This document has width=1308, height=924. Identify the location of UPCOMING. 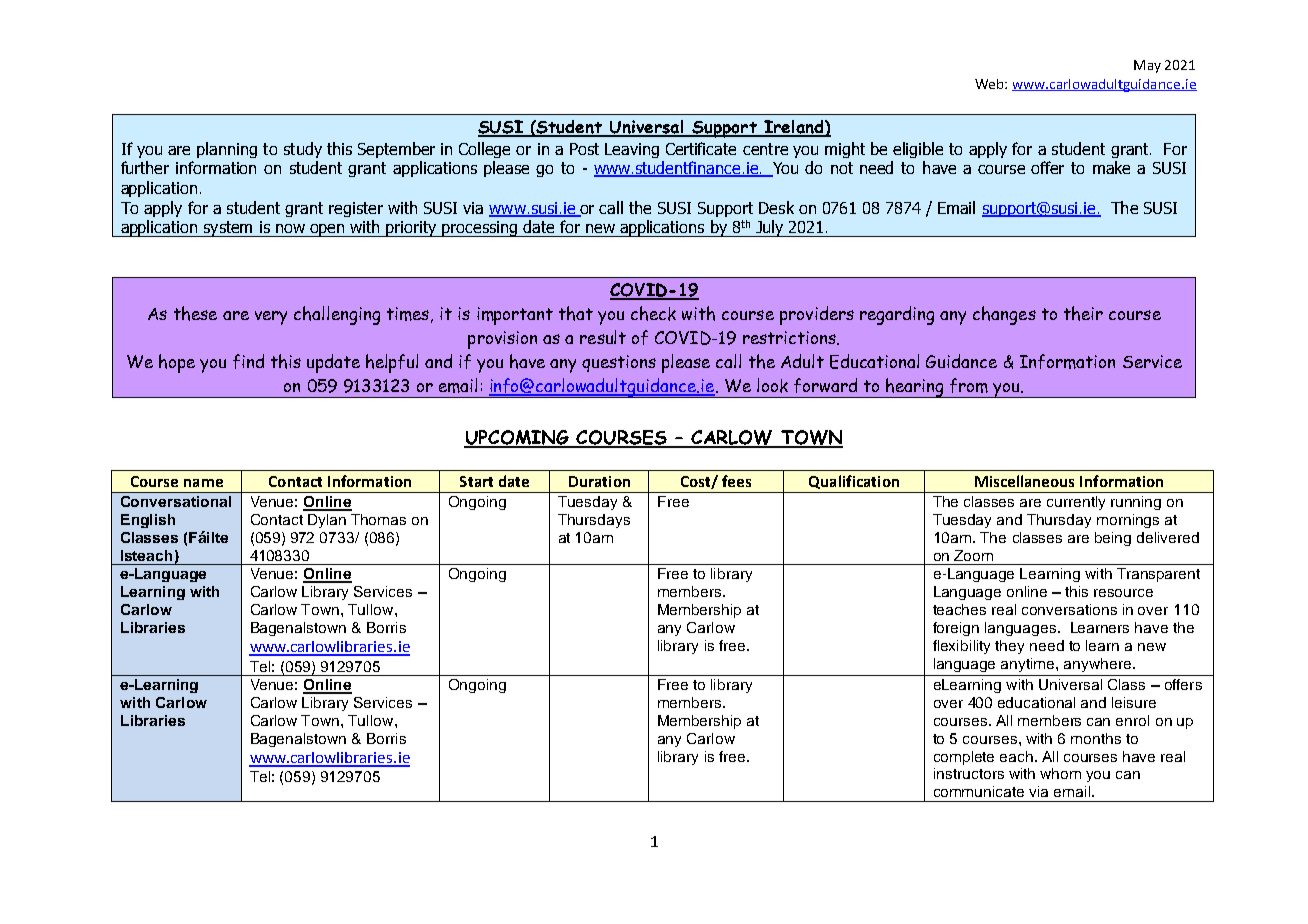
(518, 438).
